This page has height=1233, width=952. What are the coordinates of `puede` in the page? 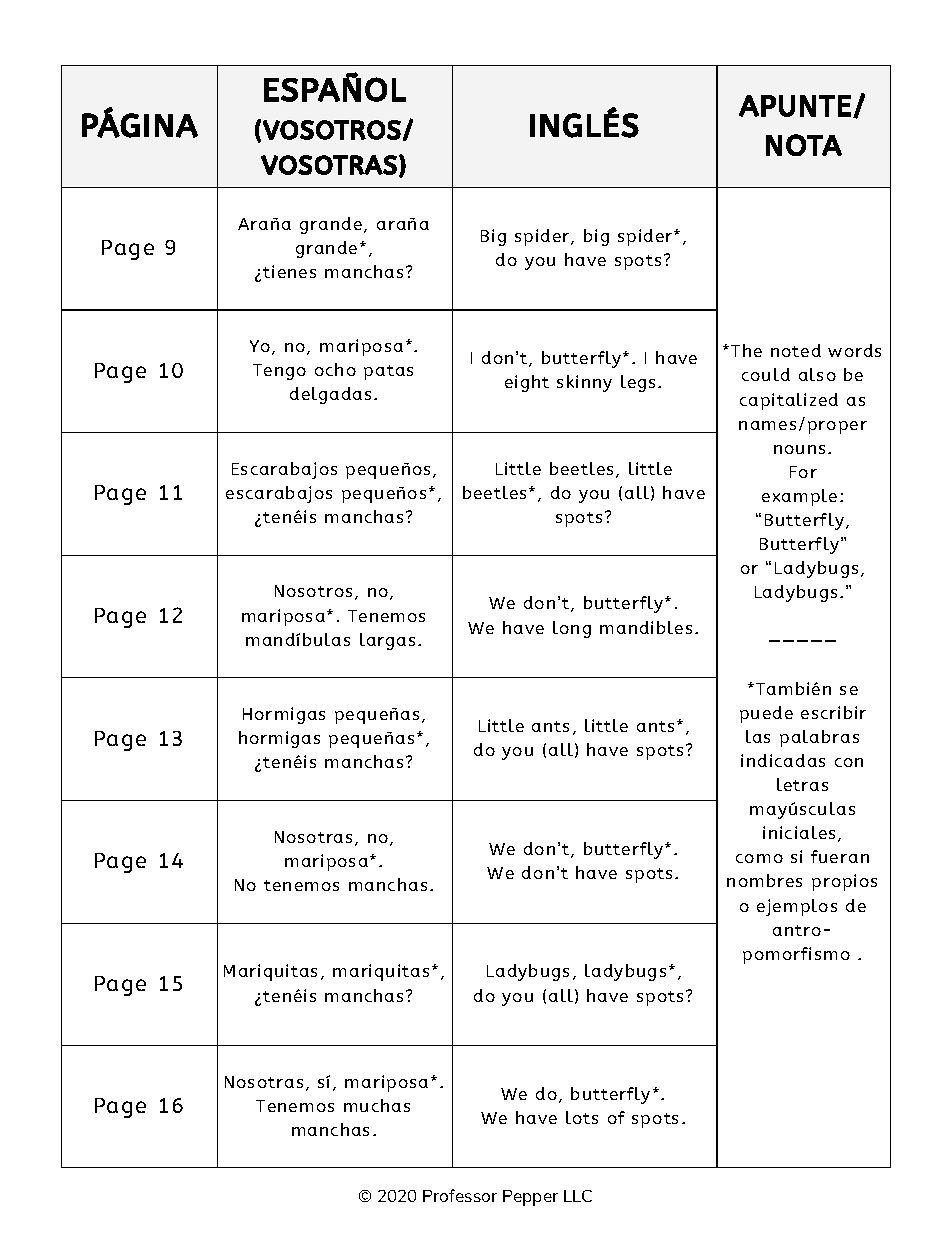 It's located at (766, 714).
